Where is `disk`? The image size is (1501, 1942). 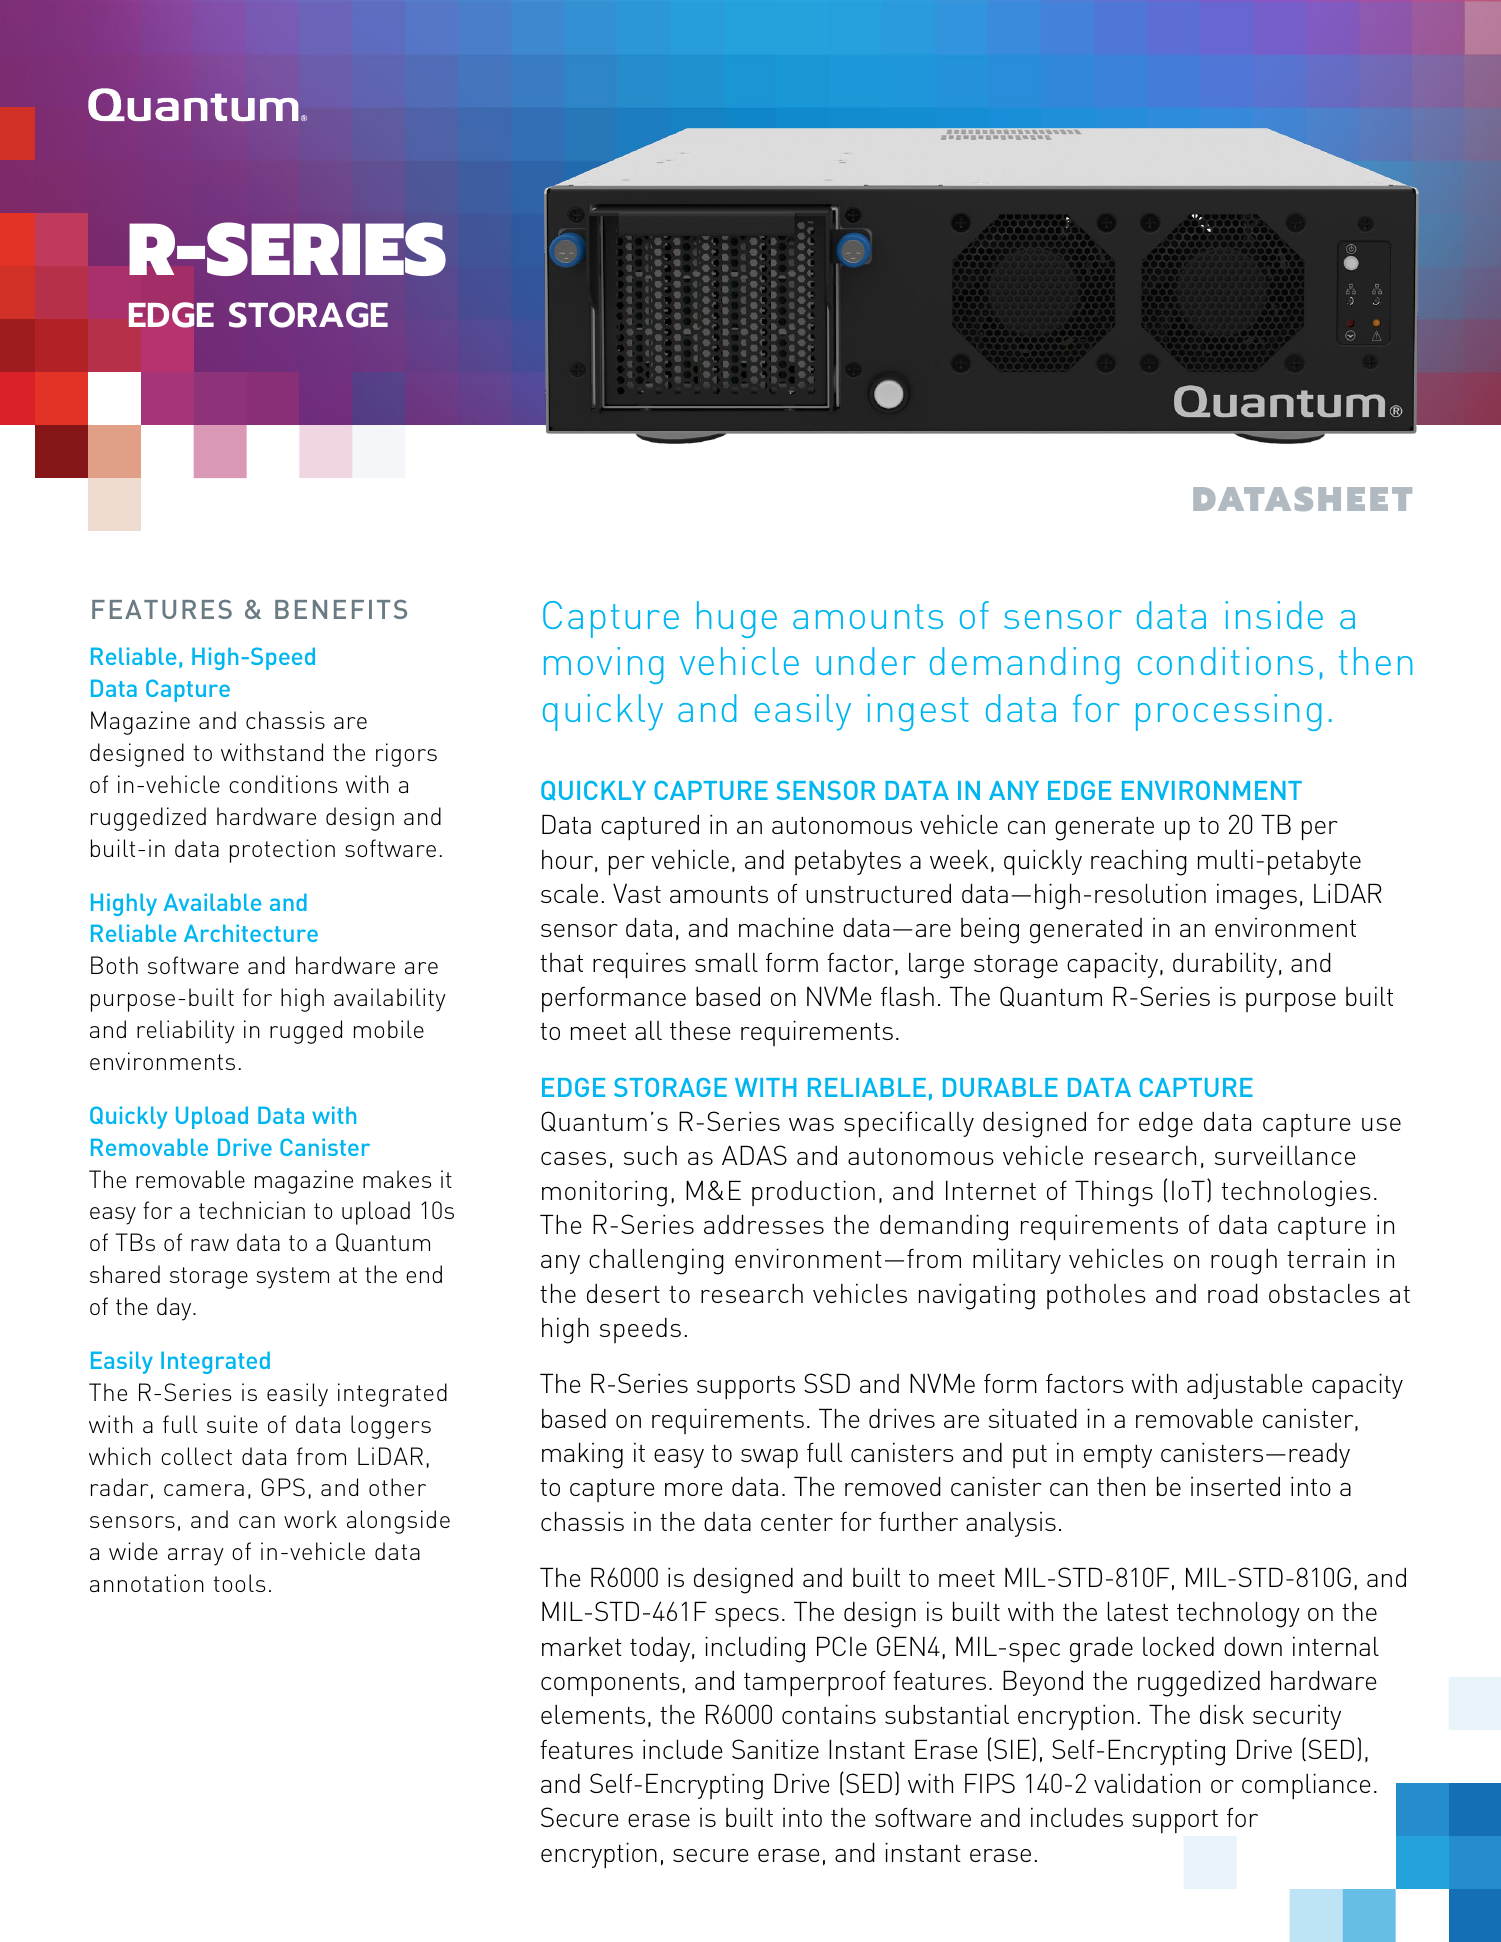
disk is located at coordinates (1222, 1714).
